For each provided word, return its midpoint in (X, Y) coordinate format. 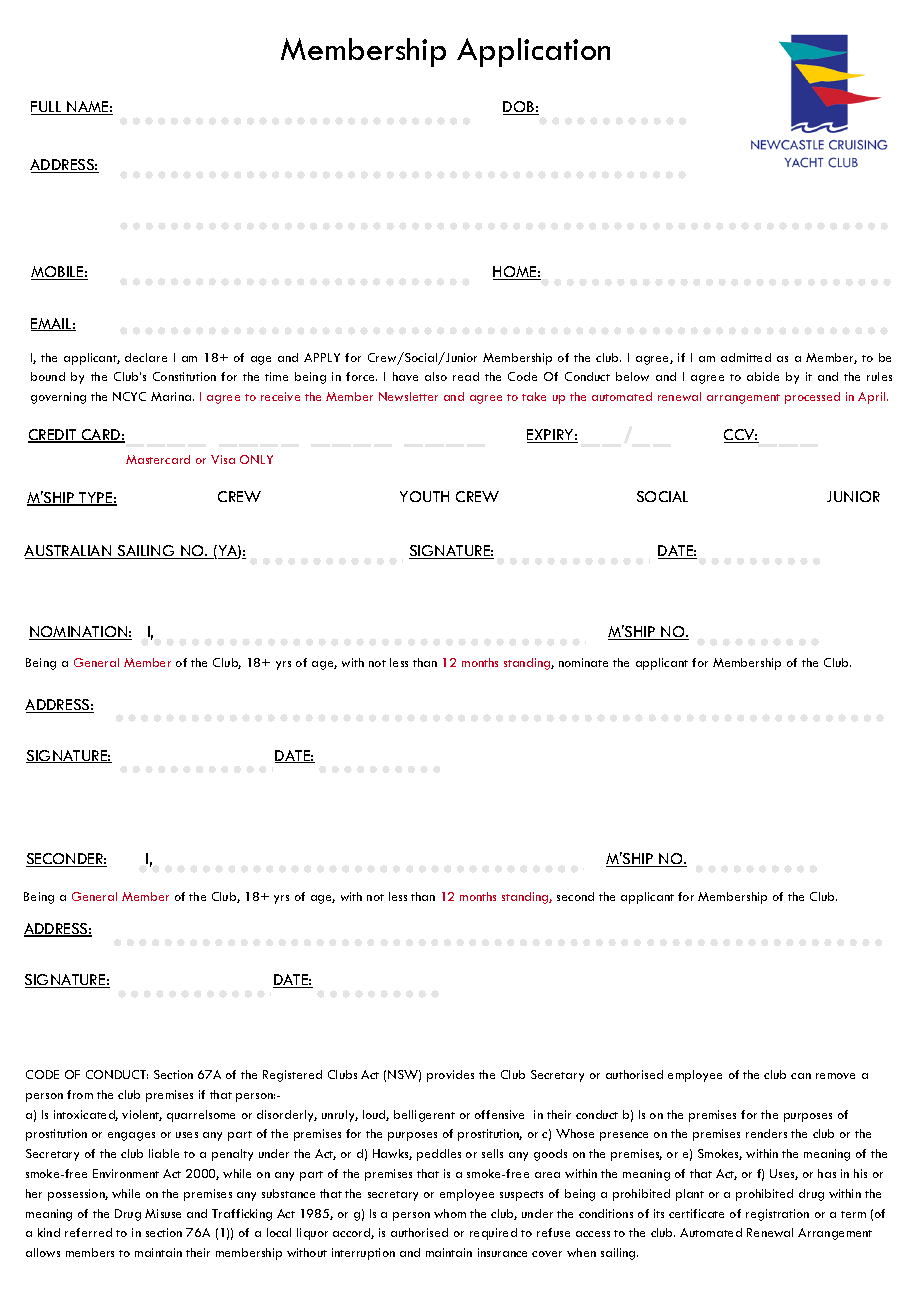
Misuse (163, 1213)
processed (812, 398)
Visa (223, 459)
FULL (47, 108)
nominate (583, 662)
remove (835, 1076)
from (80, 1094)
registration (777, 1215)
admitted (746, 357)
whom (450, 1213)
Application (533, 52)
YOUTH (424, 496)
